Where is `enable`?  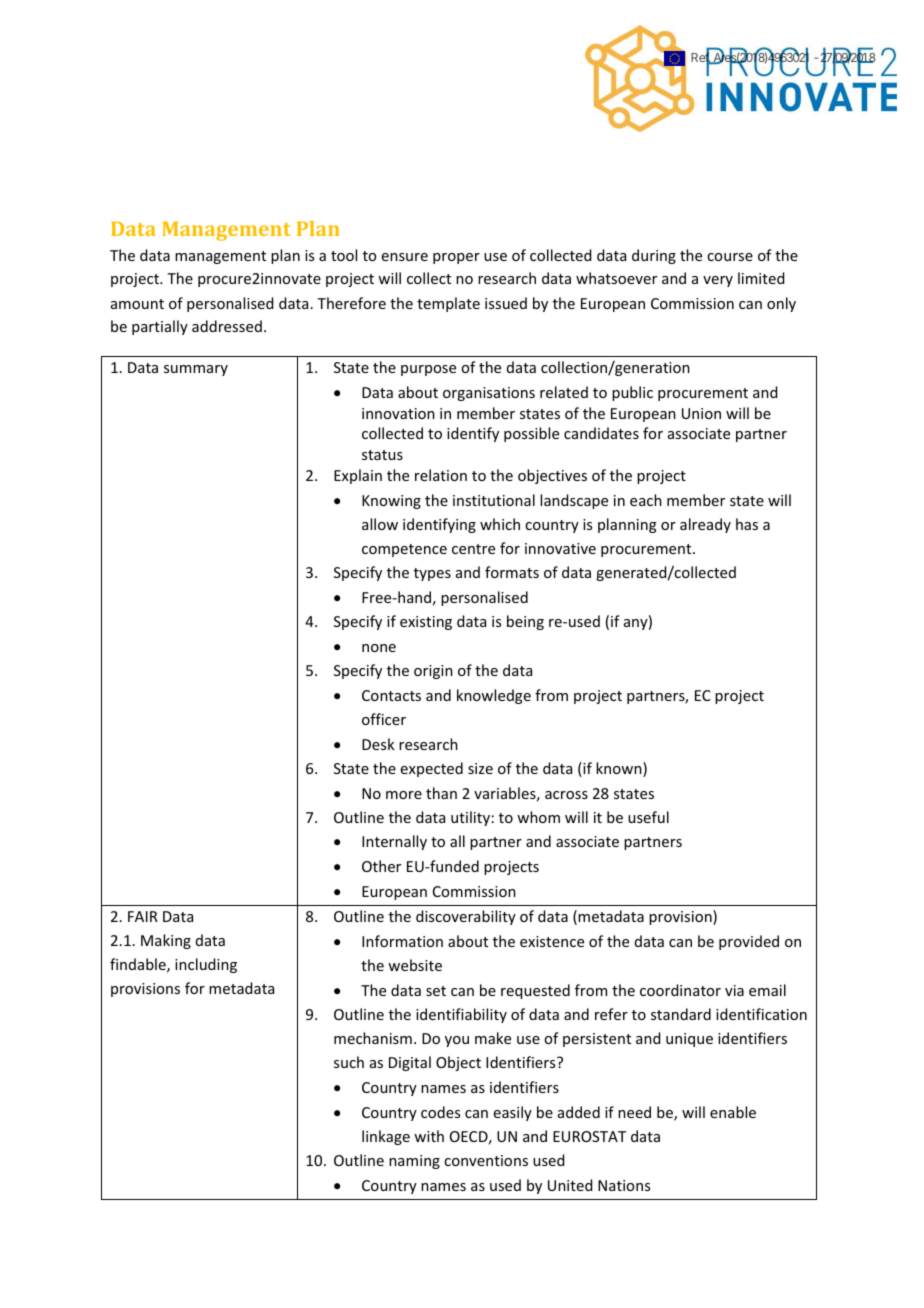 enable is located at coordinates (733, 1112).
